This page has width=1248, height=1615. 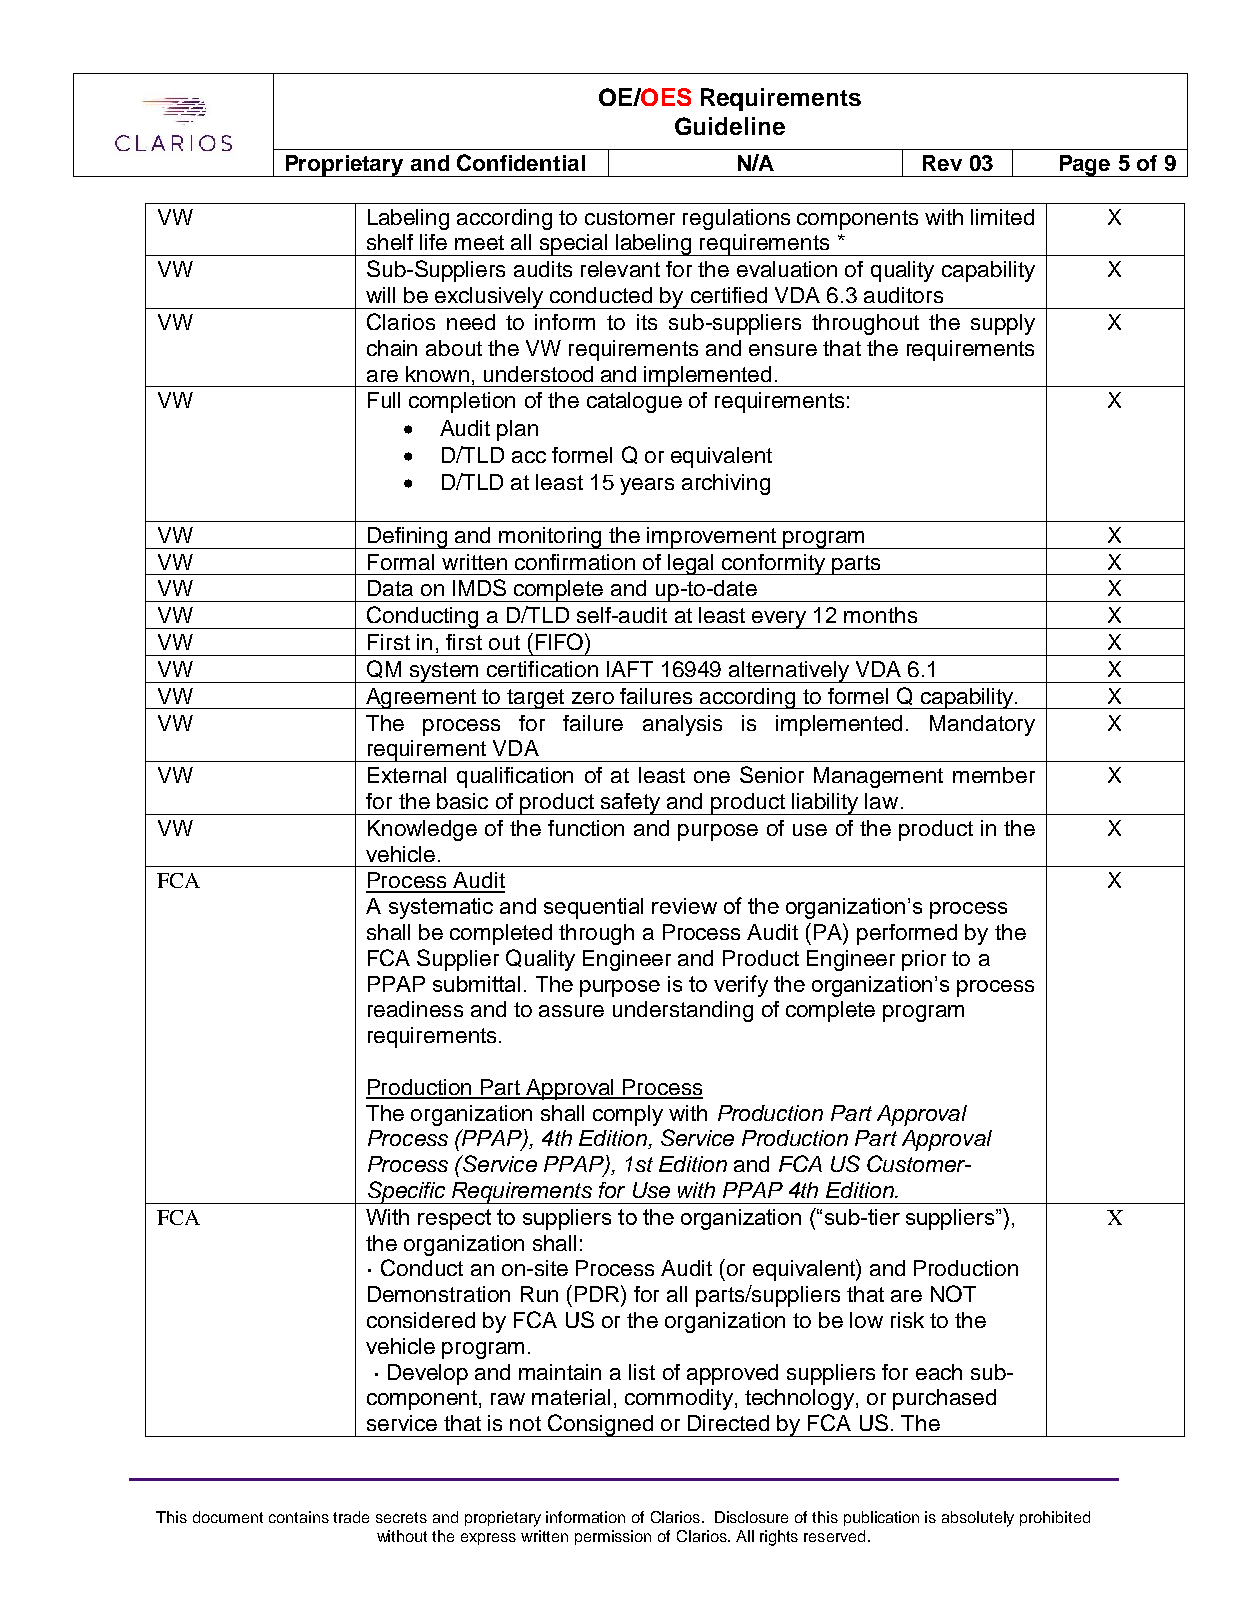 I want to click on member, so click(x=994, y=775).
